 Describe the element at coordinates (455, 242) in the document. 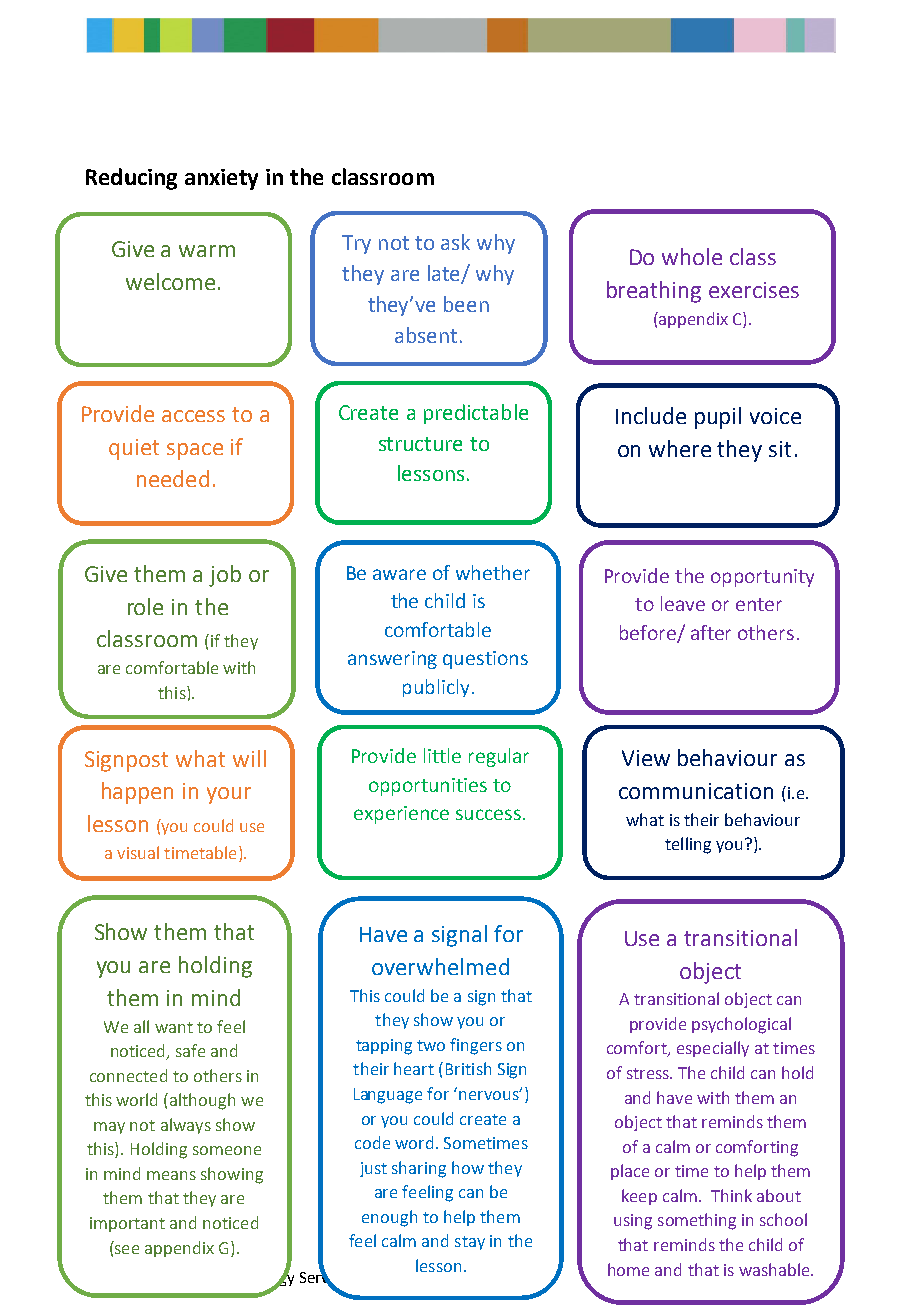

I see `ask` at that location.
